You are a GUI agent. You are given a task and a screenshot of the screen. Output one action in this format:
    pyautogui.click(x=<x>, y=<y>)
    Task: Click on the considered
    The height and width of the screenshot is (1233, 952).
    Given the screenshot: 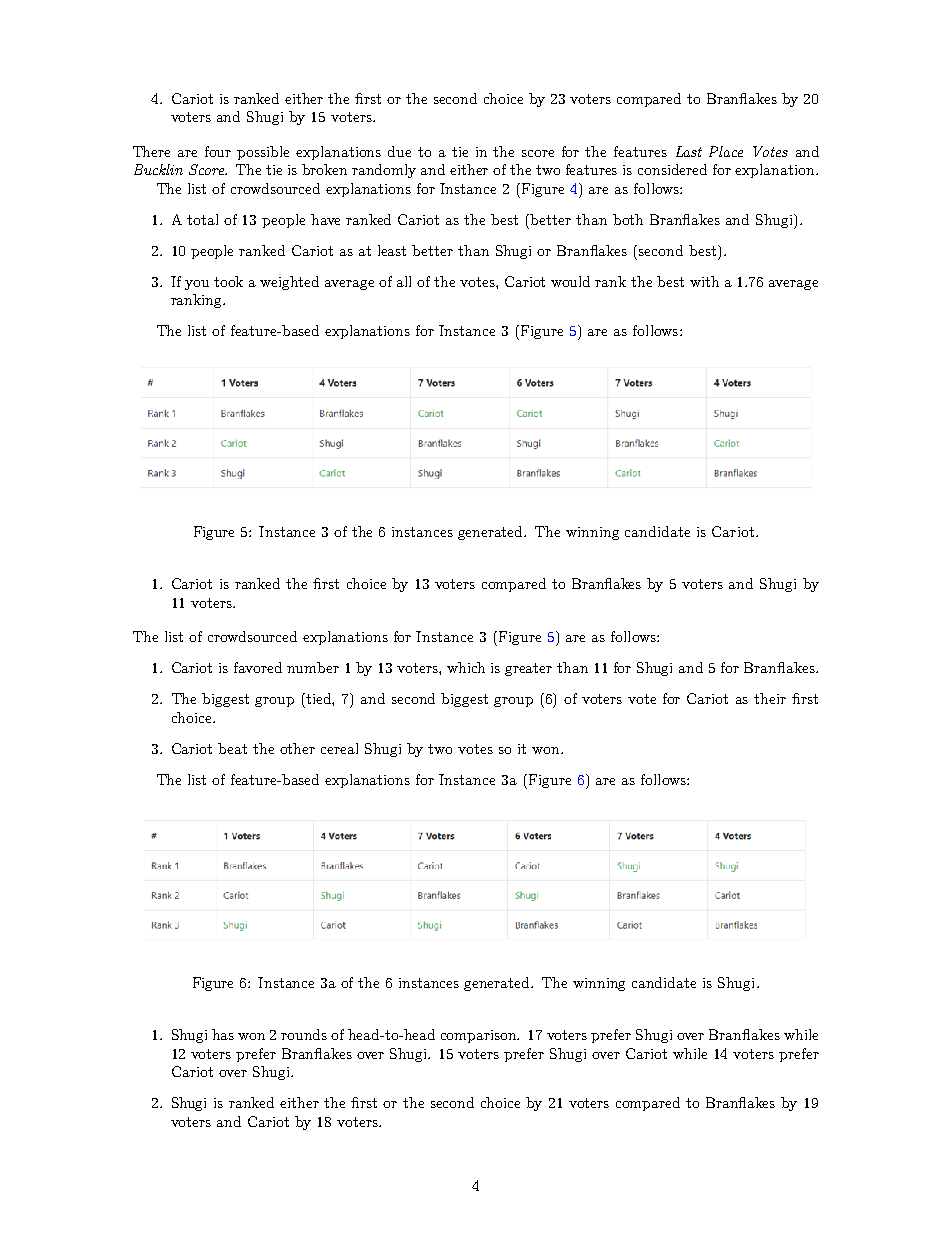 What is the action you would take?
    pyautogui.click(x=672, y=169)
